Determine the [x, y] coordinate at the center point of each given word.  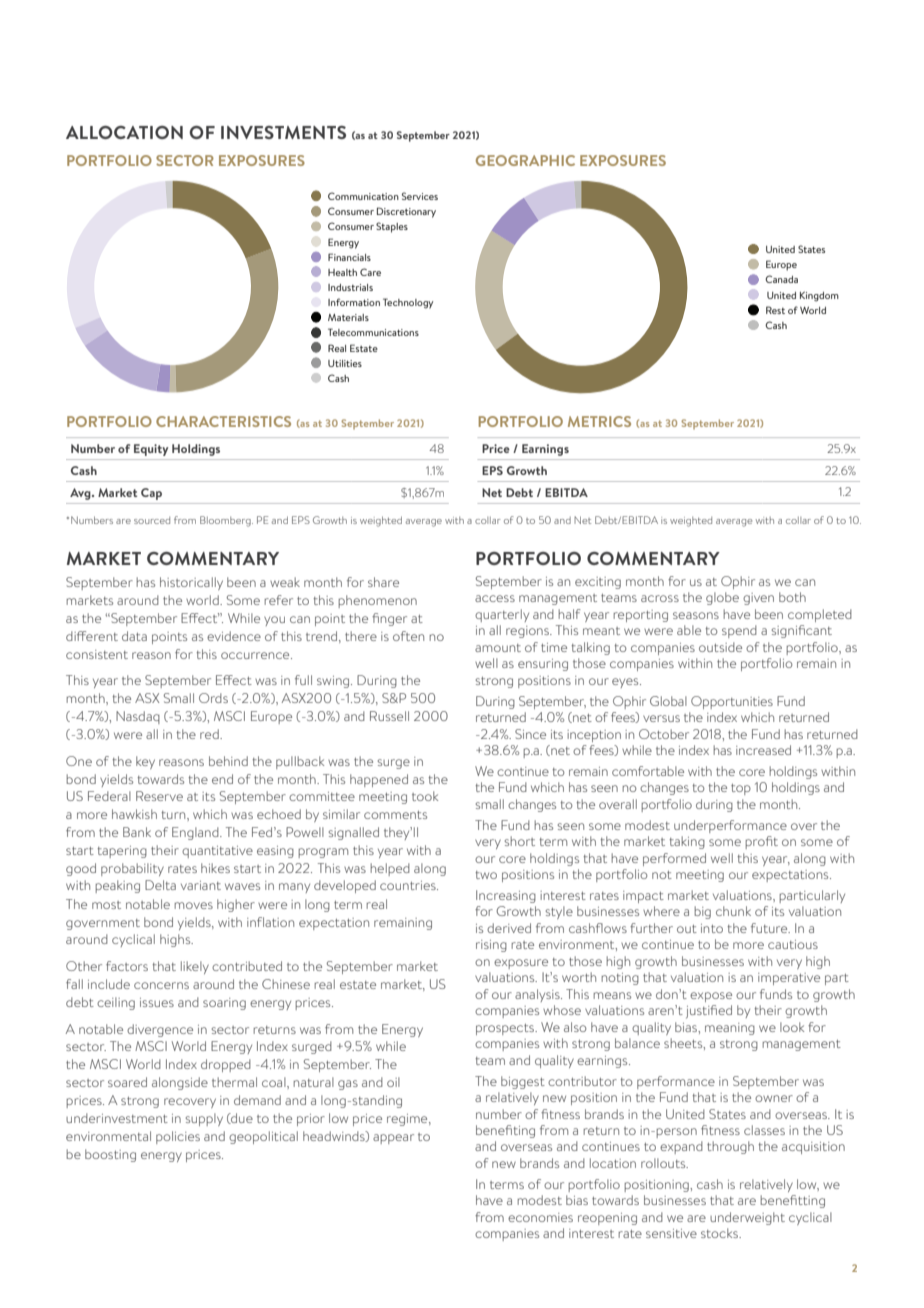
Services [420, 196]
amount [498, 648]
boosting [110, 1155]
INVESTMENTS [283, 132]
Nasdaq [138, 717]
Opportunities [732, 702]
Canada [781, 279]
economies [540, 1217]
